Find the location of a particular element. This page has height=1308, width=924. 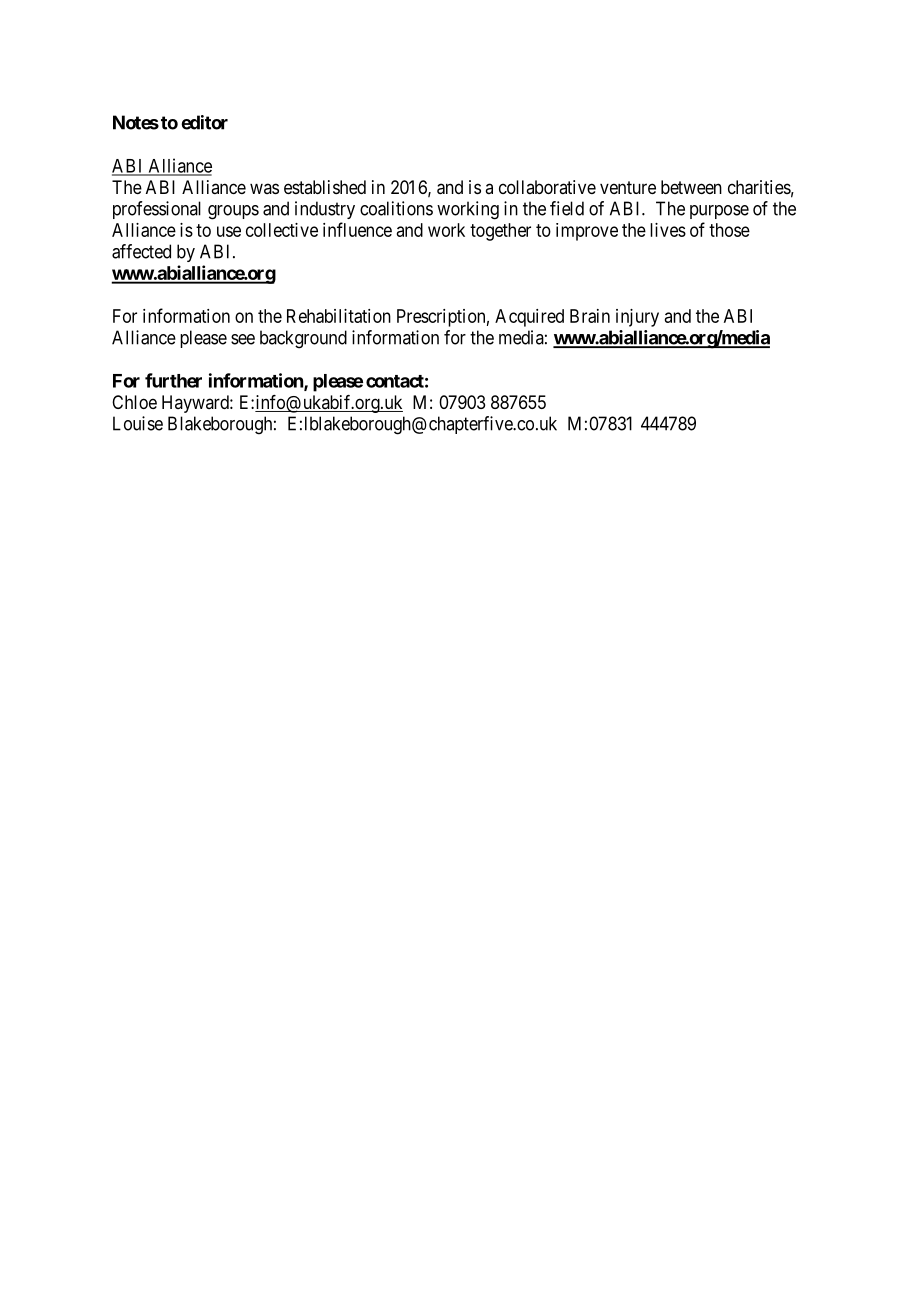

affected is located at coordinates (141, 251).
